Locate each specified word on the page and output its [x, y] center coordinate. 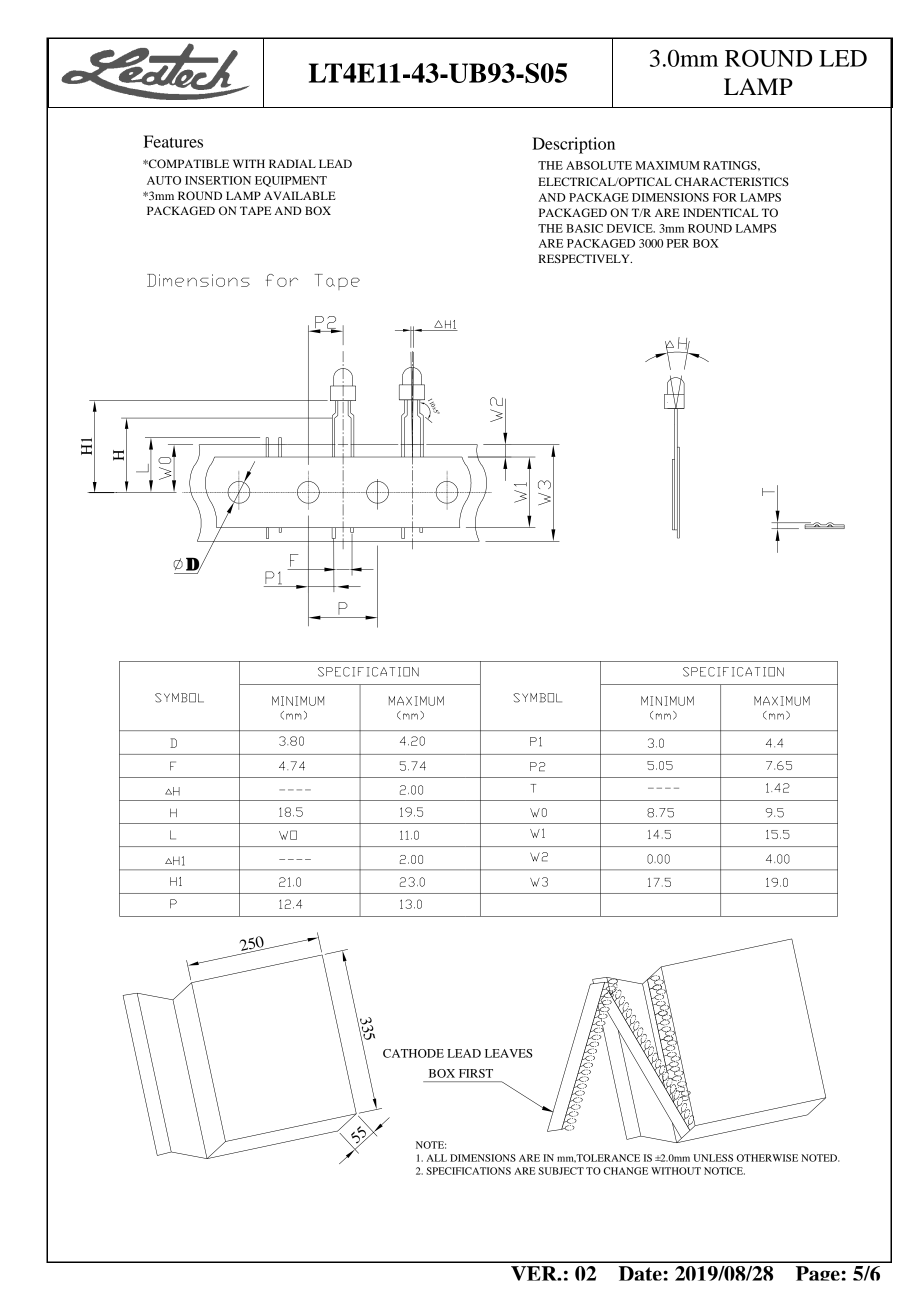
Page [819, 1273]
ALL [437, 1158]
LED [843, 58]
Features [173, 141]
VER [535, 1273]
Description [573, 145]
